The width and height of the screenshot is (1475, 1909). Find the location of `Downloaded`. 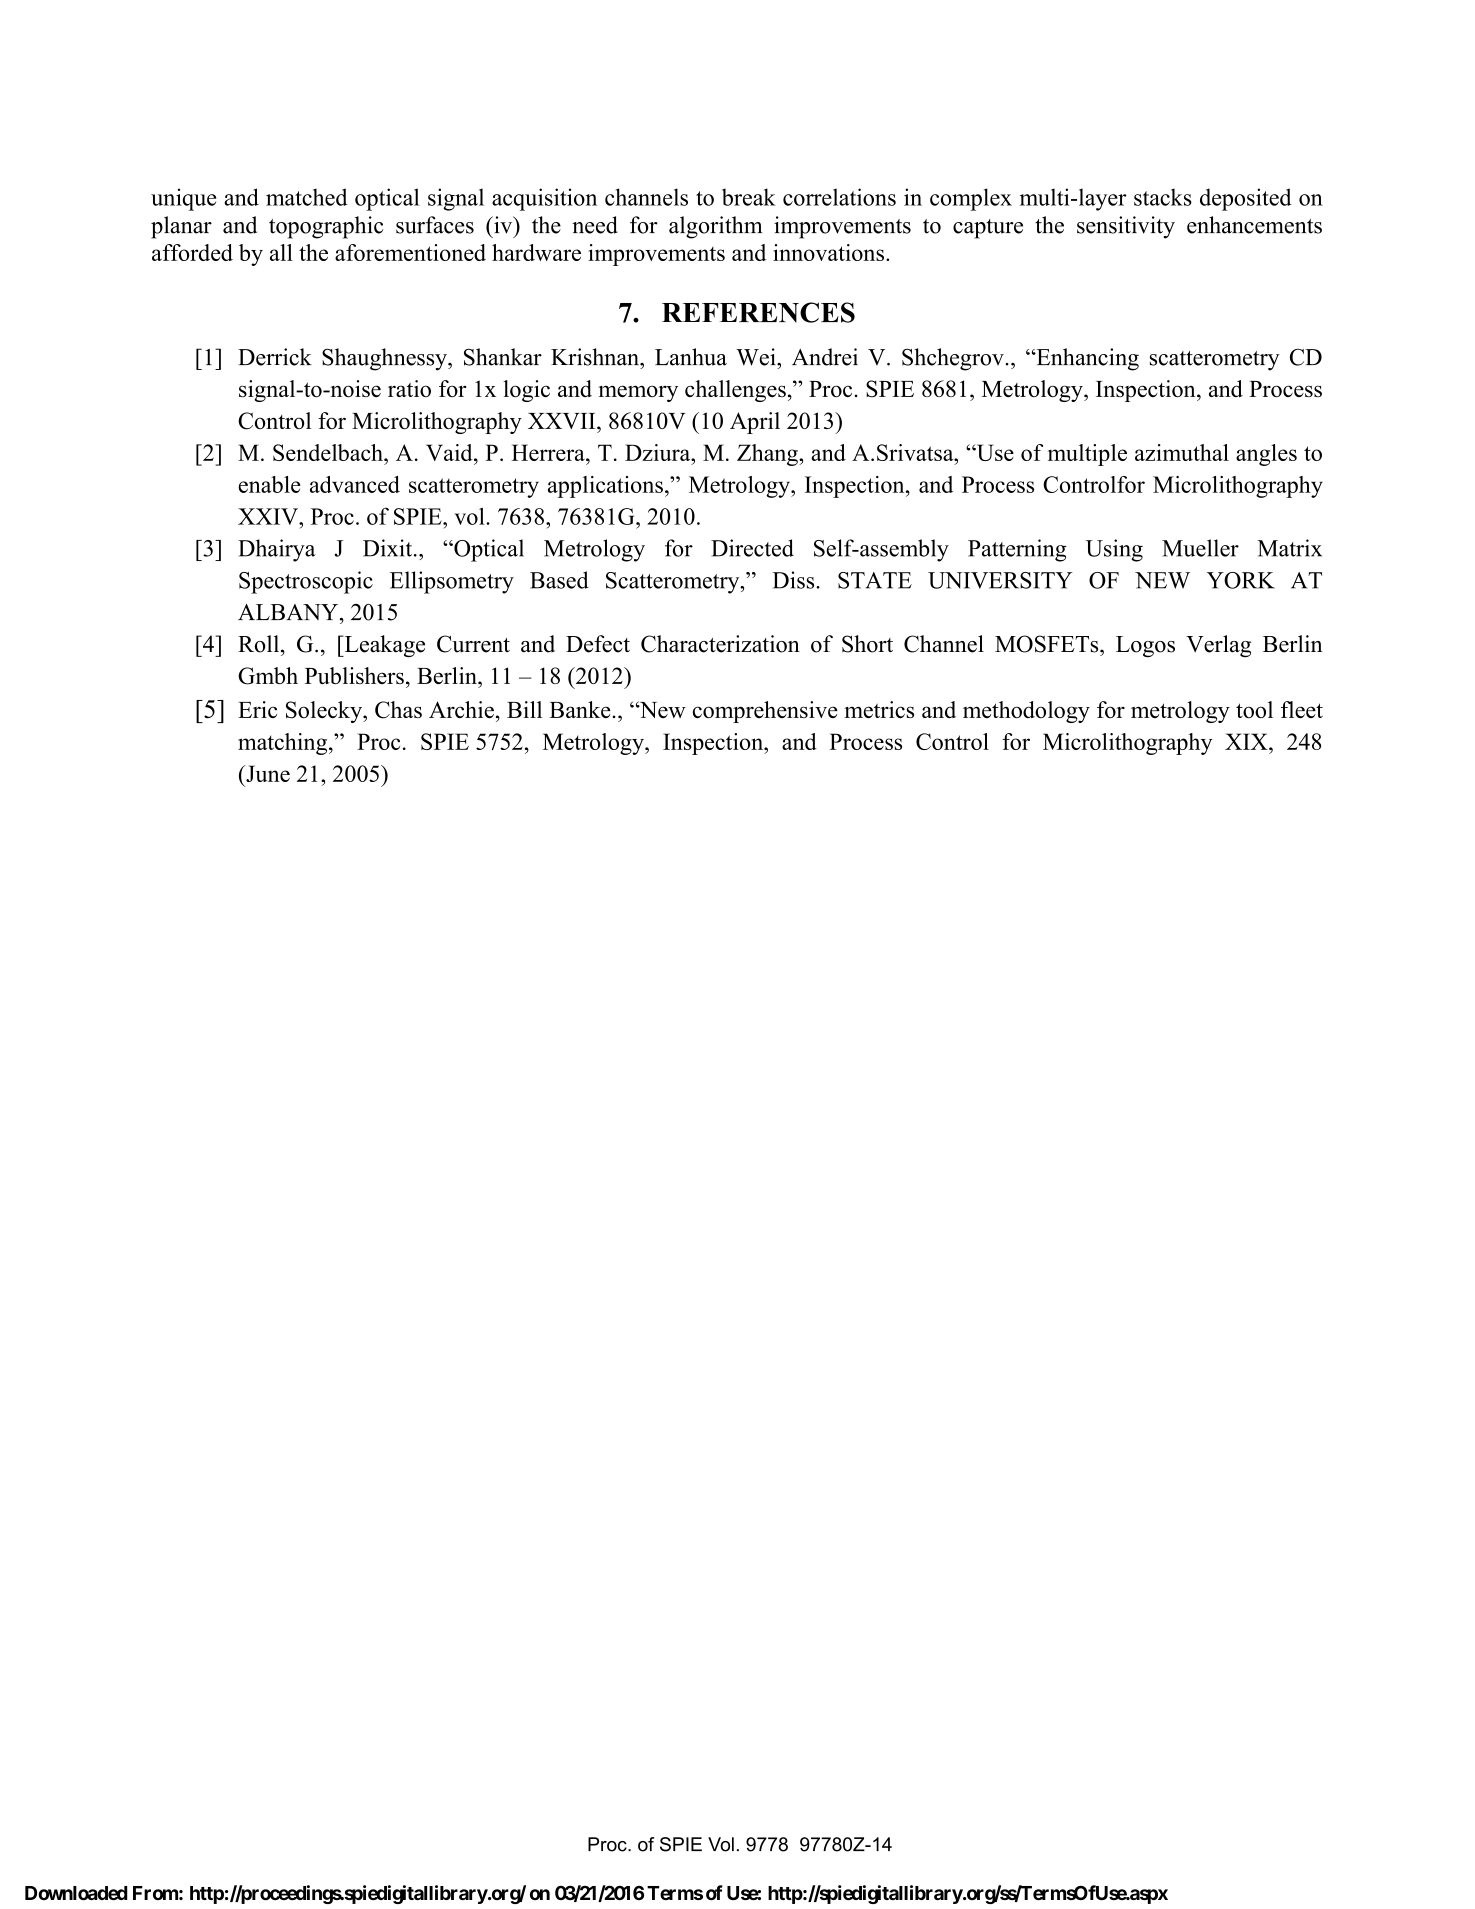

Downloaded is located at coordinates (76, 1893).
